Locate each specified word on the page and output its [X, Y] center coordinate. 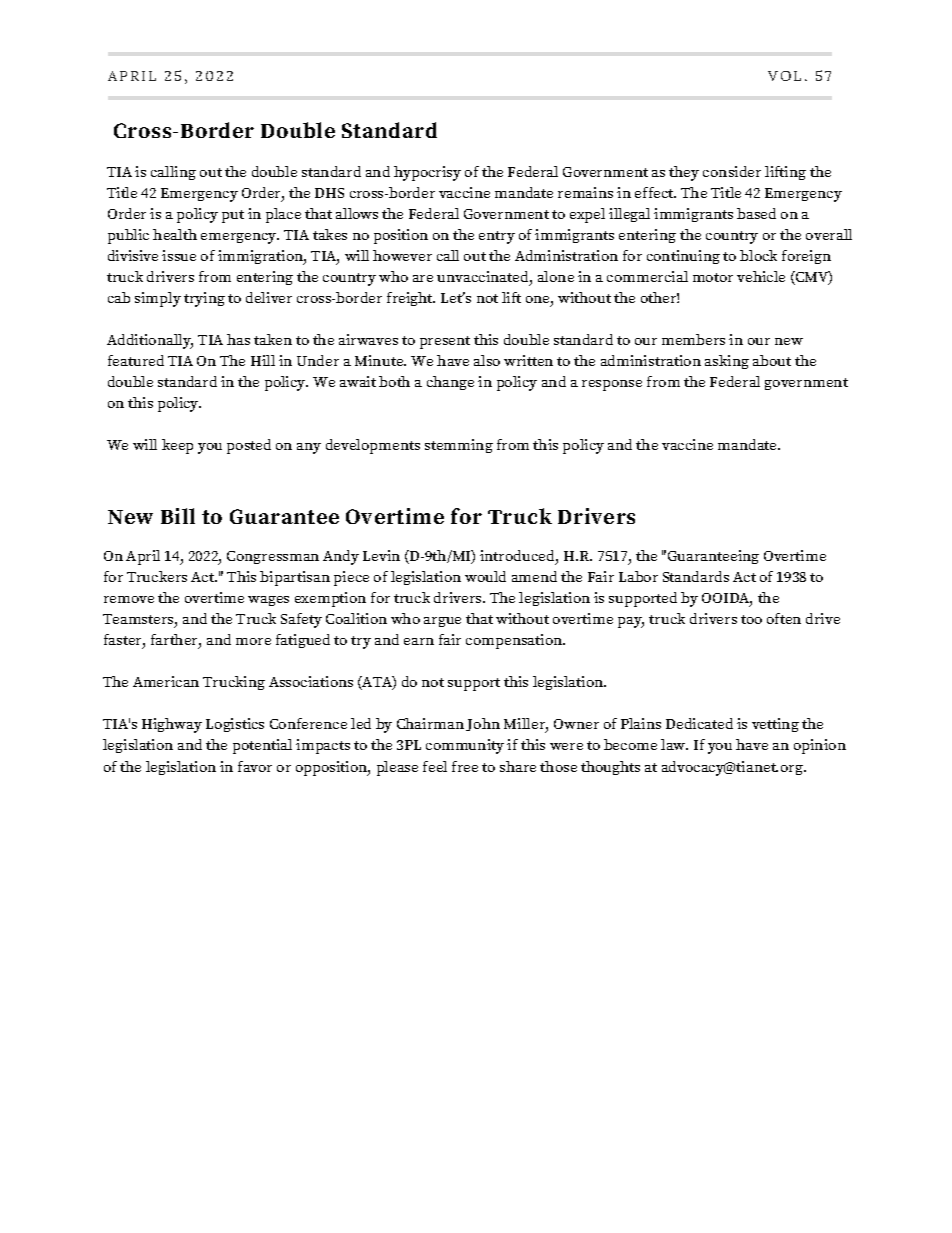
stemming [459, 446]
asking [727, 362]
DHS [329, 193]
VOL [784, 76]
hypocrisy [427, 173]
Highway [172, 725]
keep [177, 446]
